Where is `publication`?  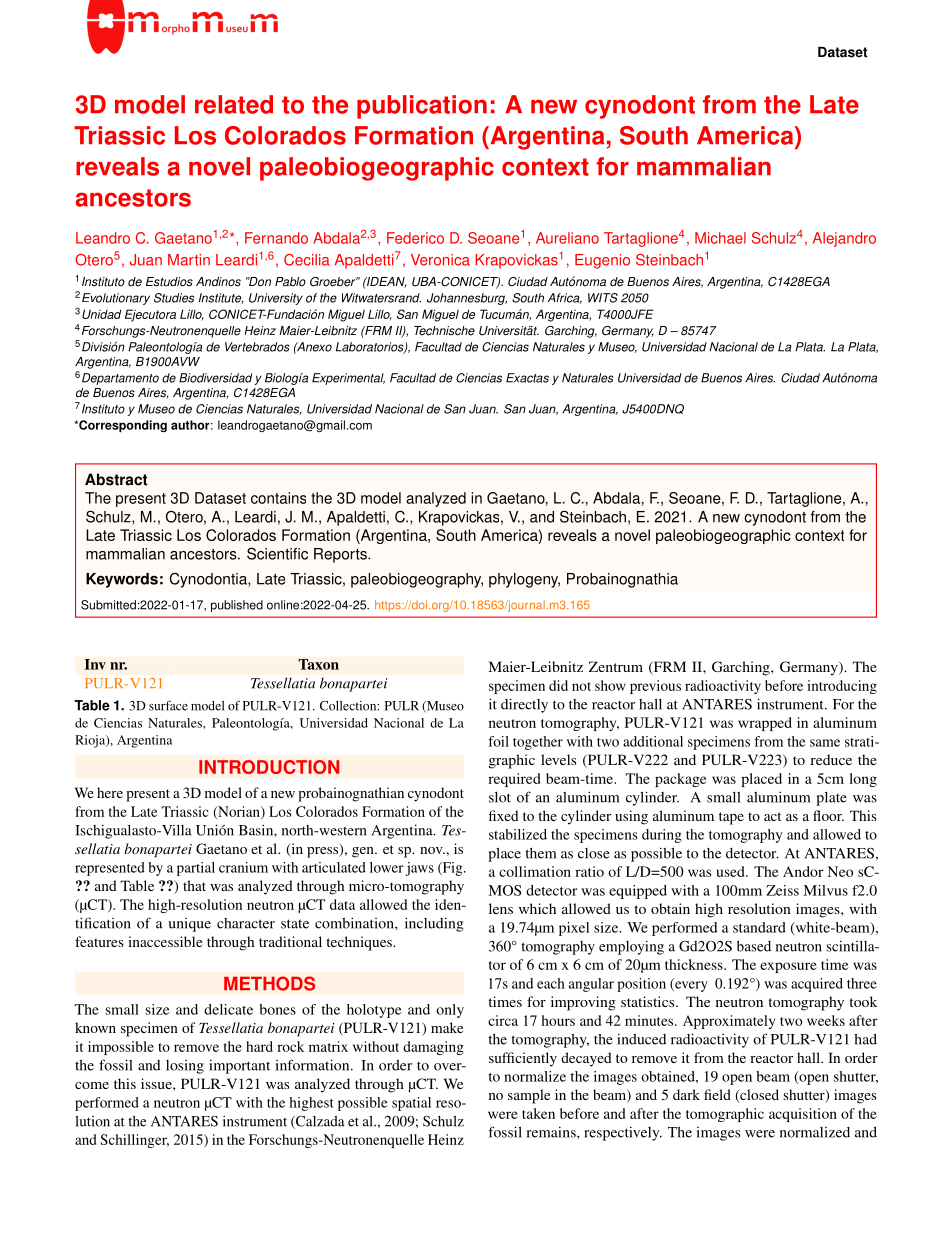
publication is located at coordinates (422, 107).
